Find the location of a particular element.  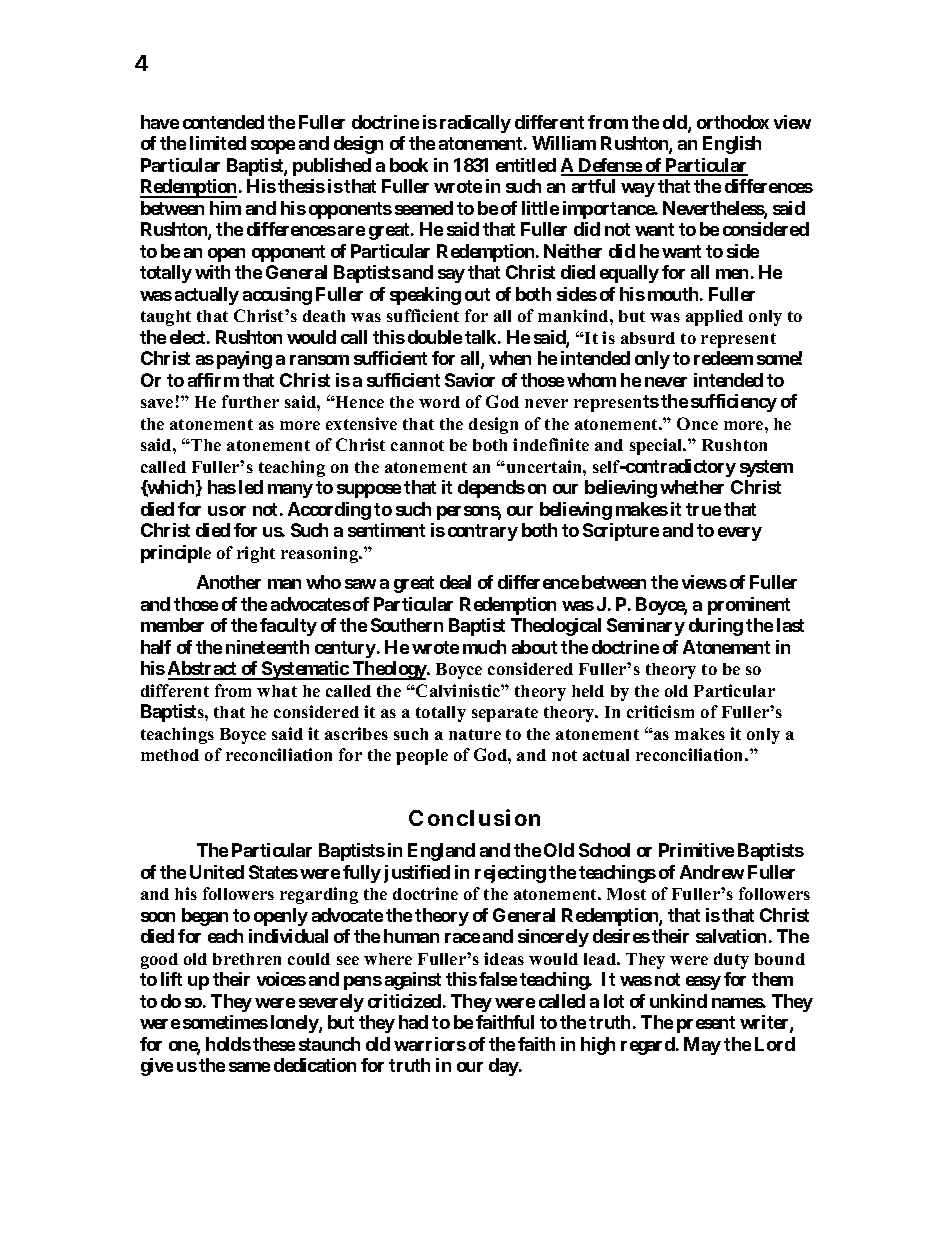

has is located at coordinates (222, 487).
